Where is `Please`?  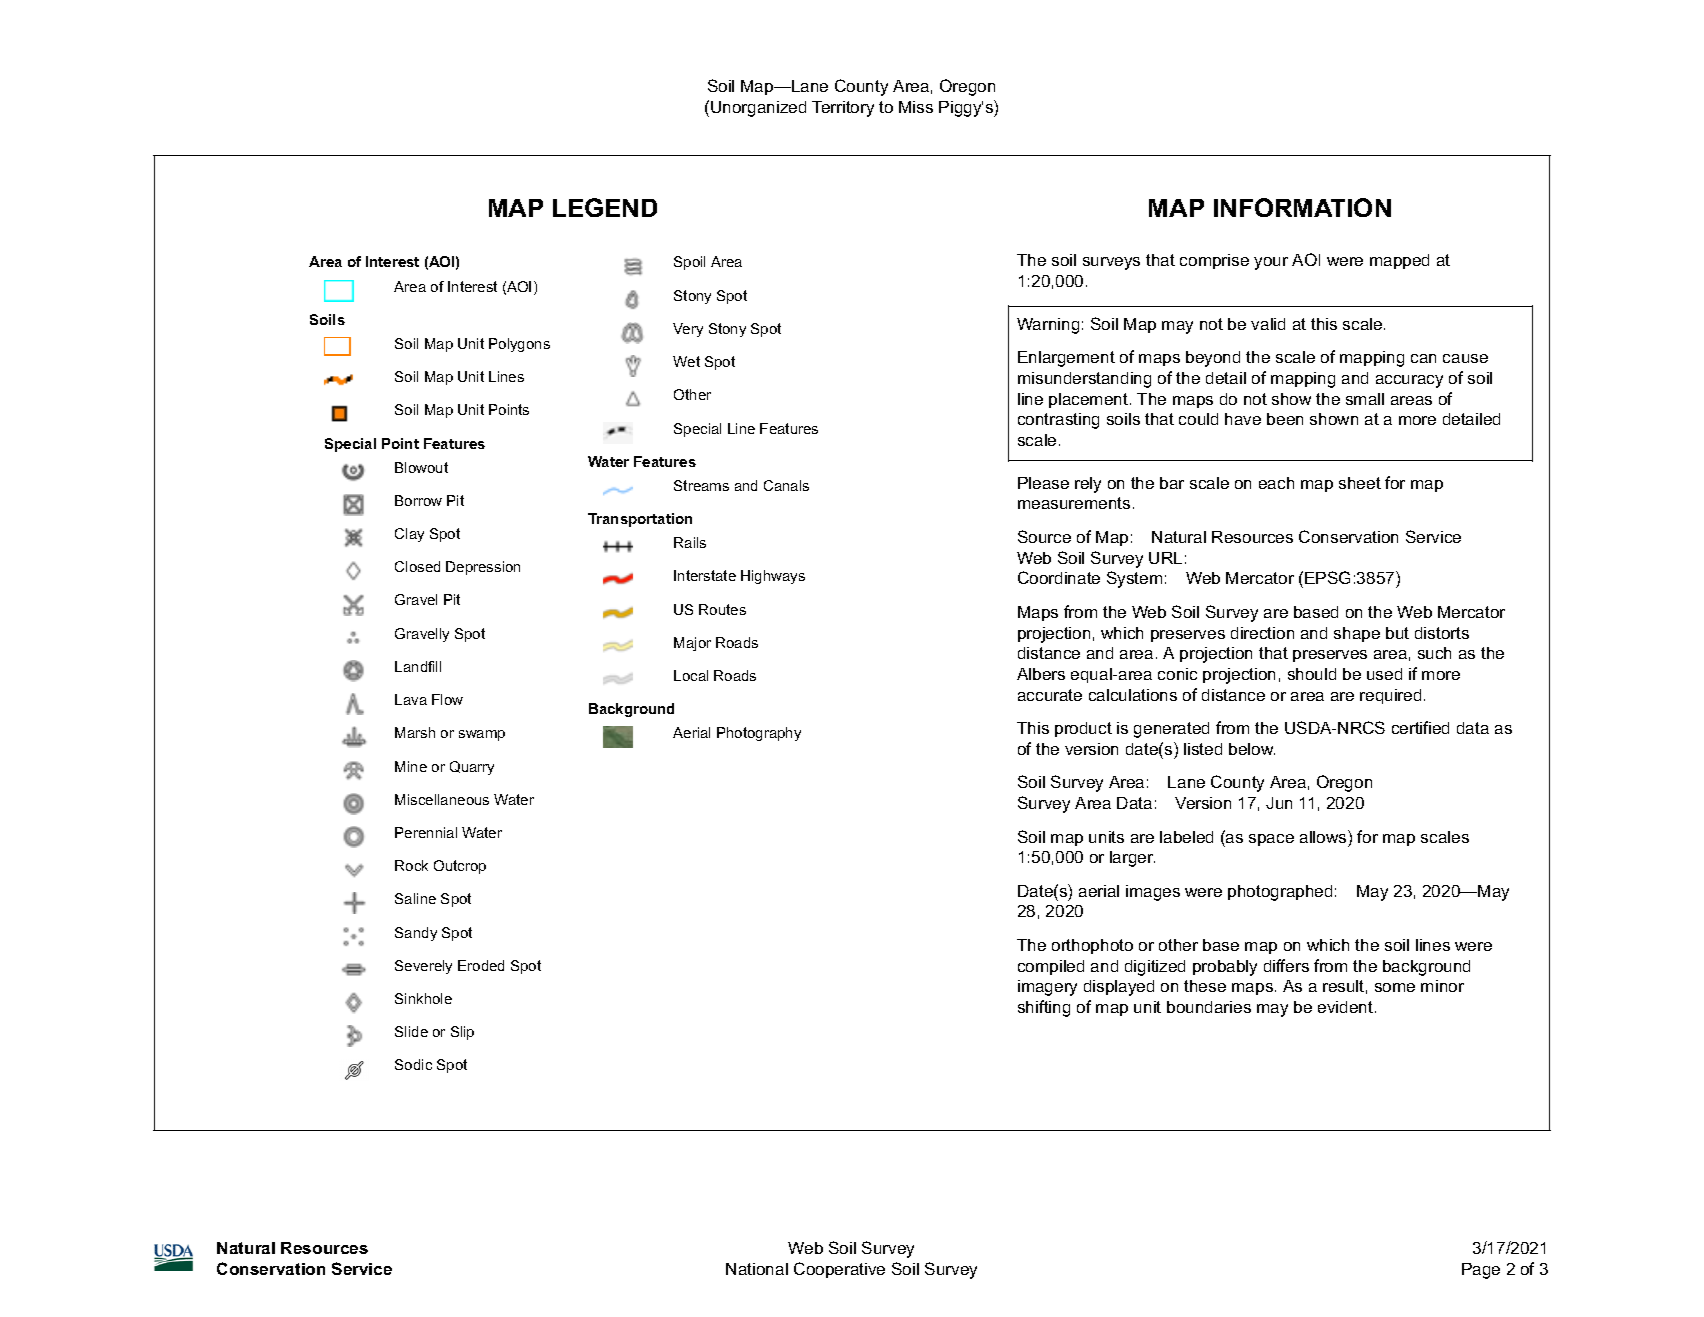 Please is located at coordinates (1043, 483).
